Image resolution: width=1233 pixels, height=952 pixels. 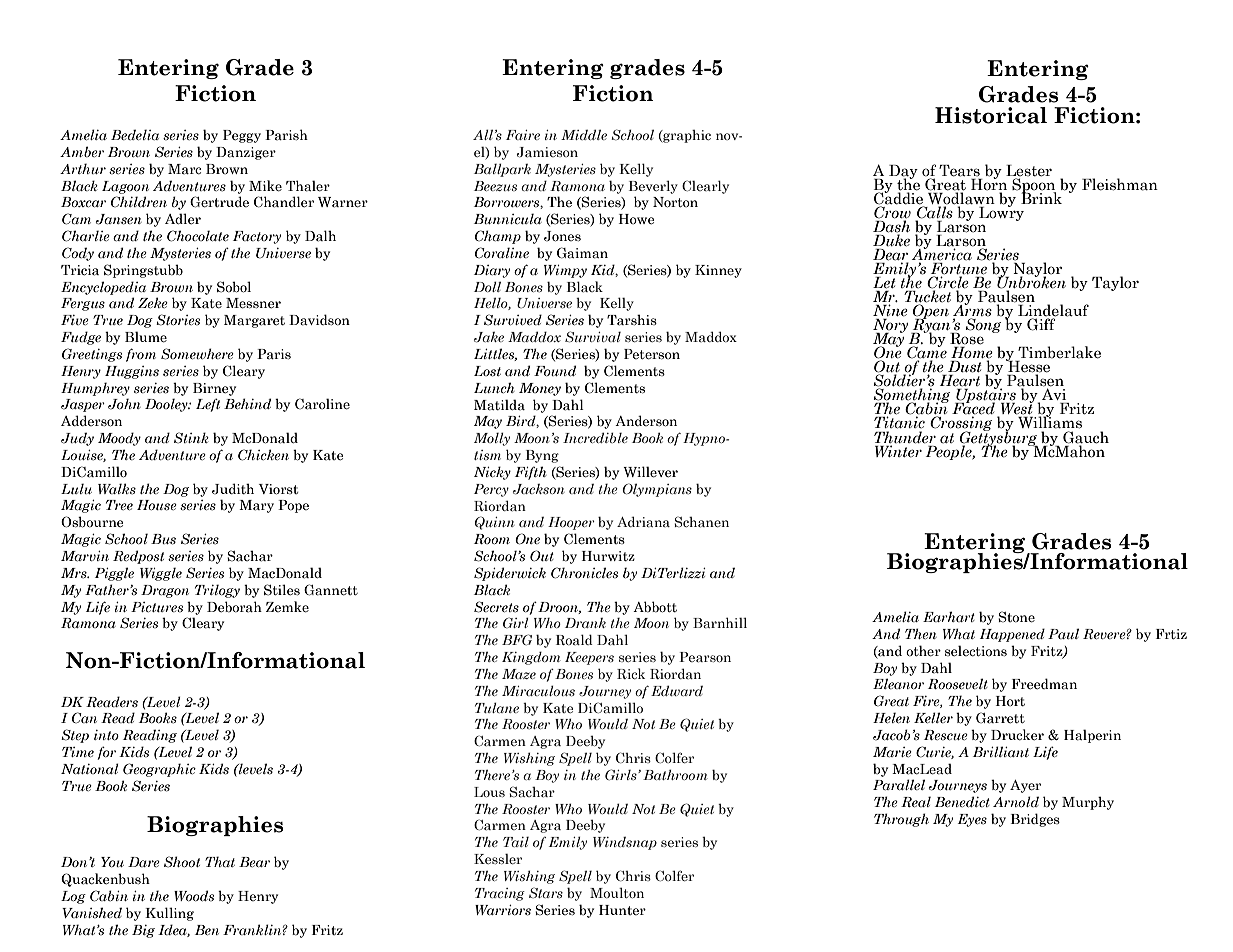 I want to click on House, so click(x=157, y=505).
